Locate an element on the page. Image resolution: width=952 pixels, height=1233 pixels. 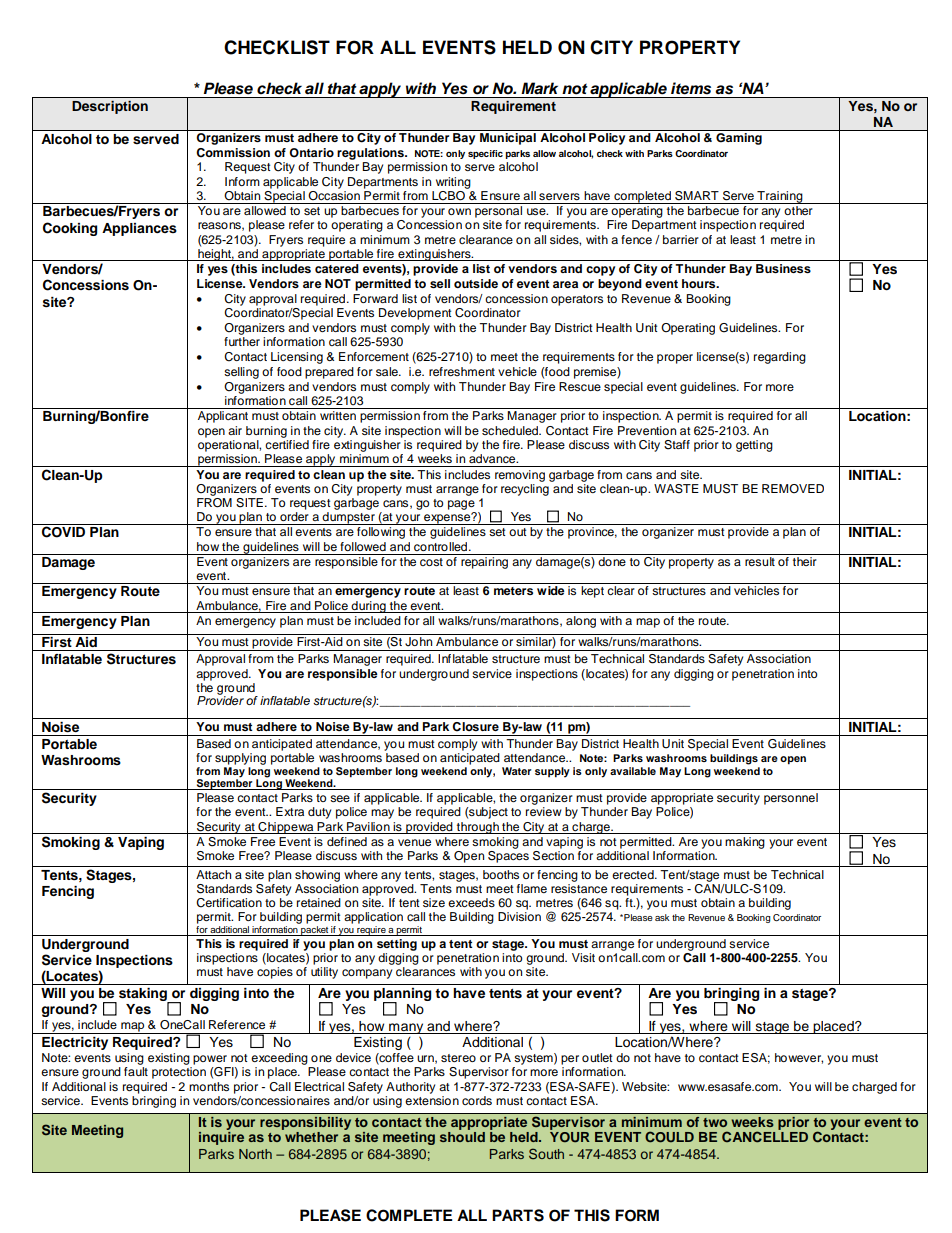
during is located at coordinates (369, 607).
